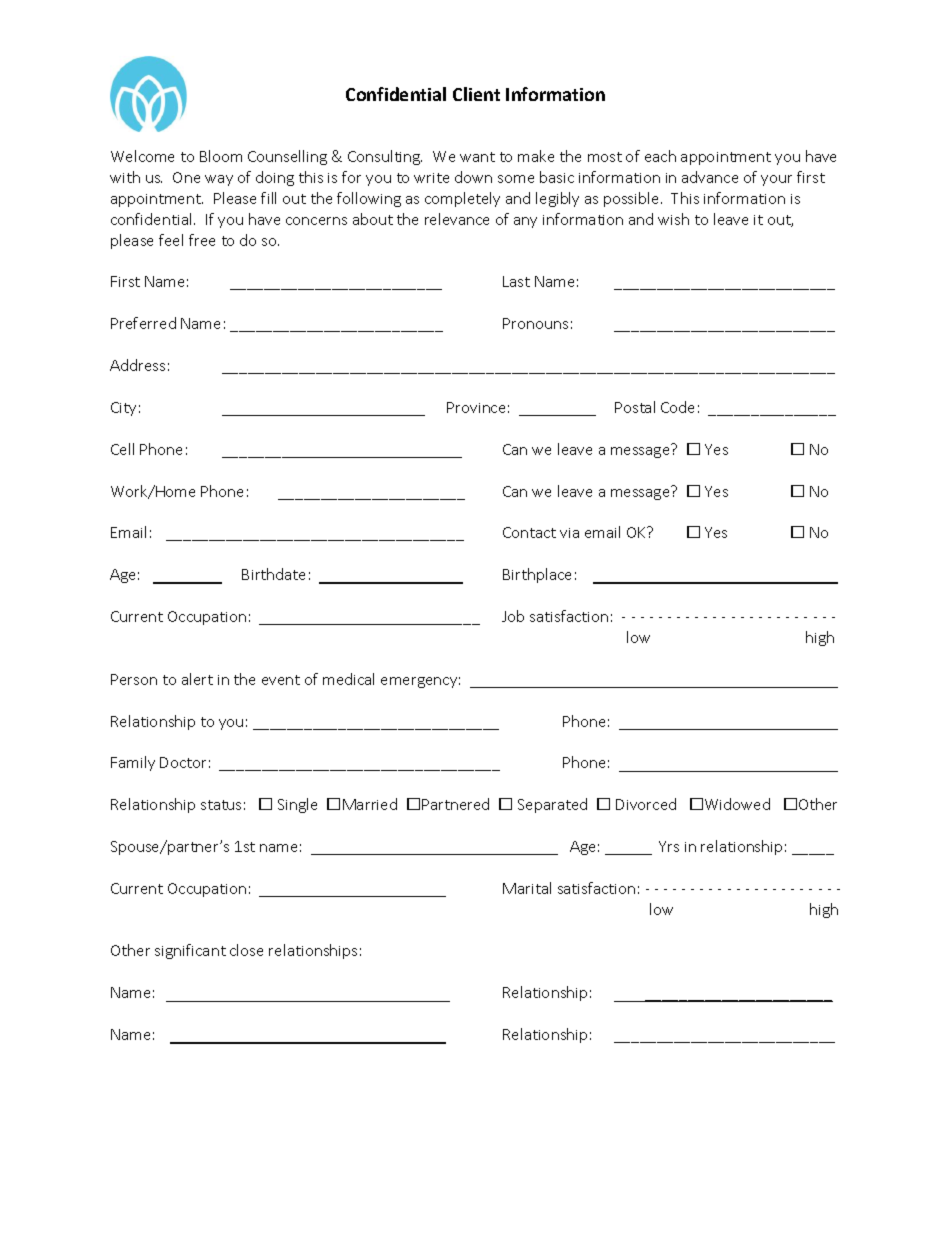  What do you see at coordinates (190, 951) in the document?
I see `significant` at bounding box center [190, 951].
